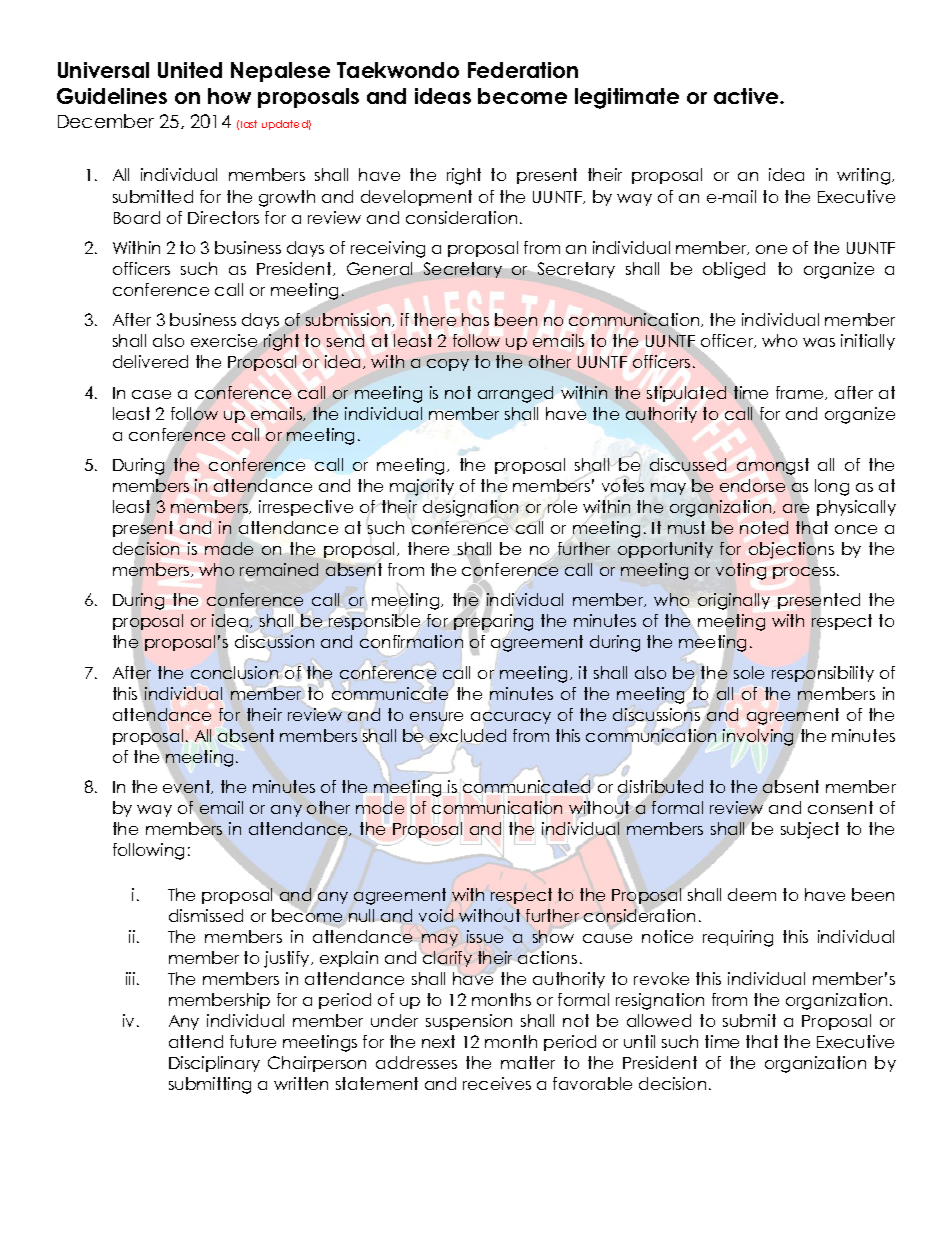 This screenshot has height=1233, width=952. Describe the element at coordinates (151, 394) in the screenshot. I see `case` at that location.
